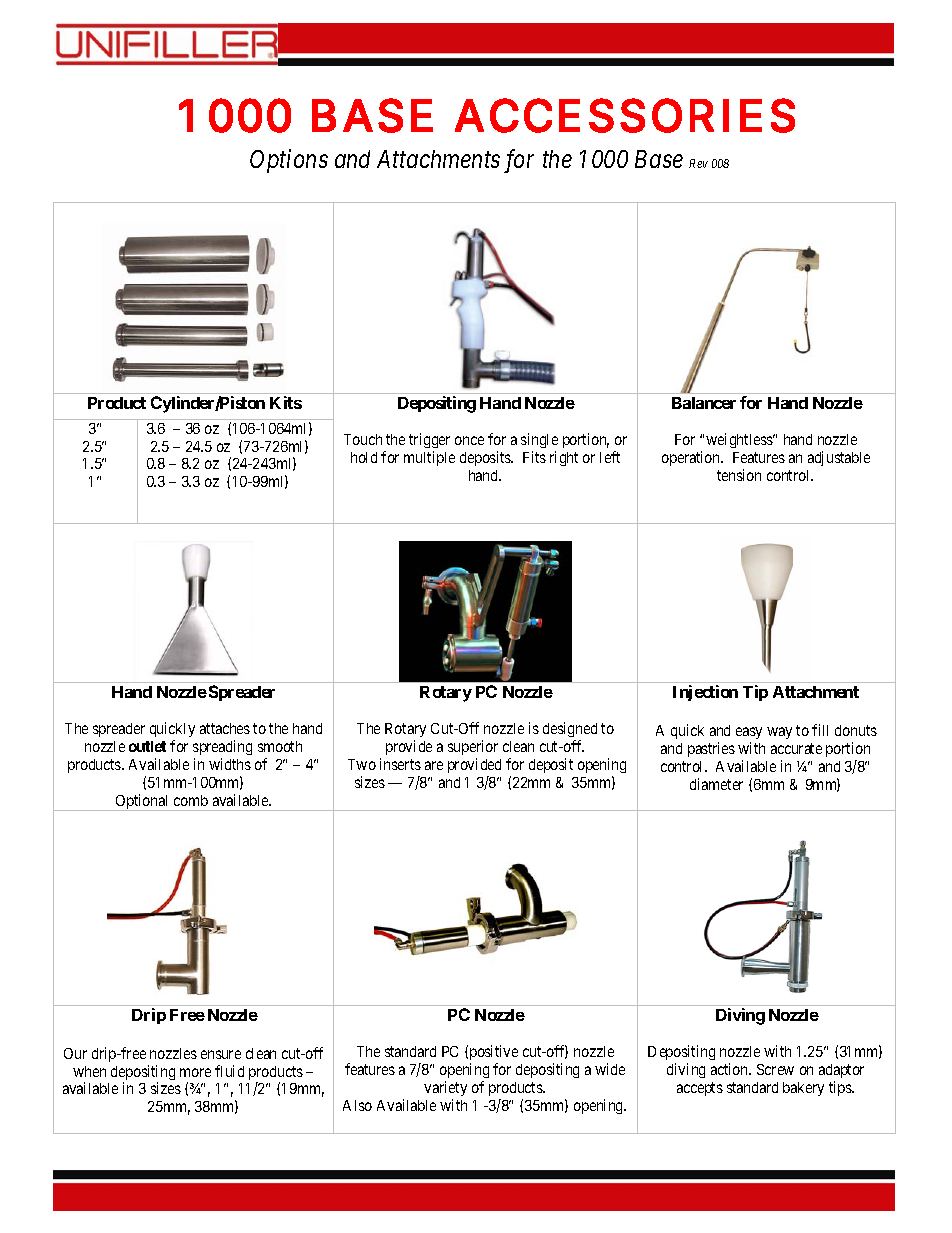 The width and height of the page is (952, 1233). What do you see at coordinates (364, 457) in the page?
I see `hold` at bounding box center [364, 457].
